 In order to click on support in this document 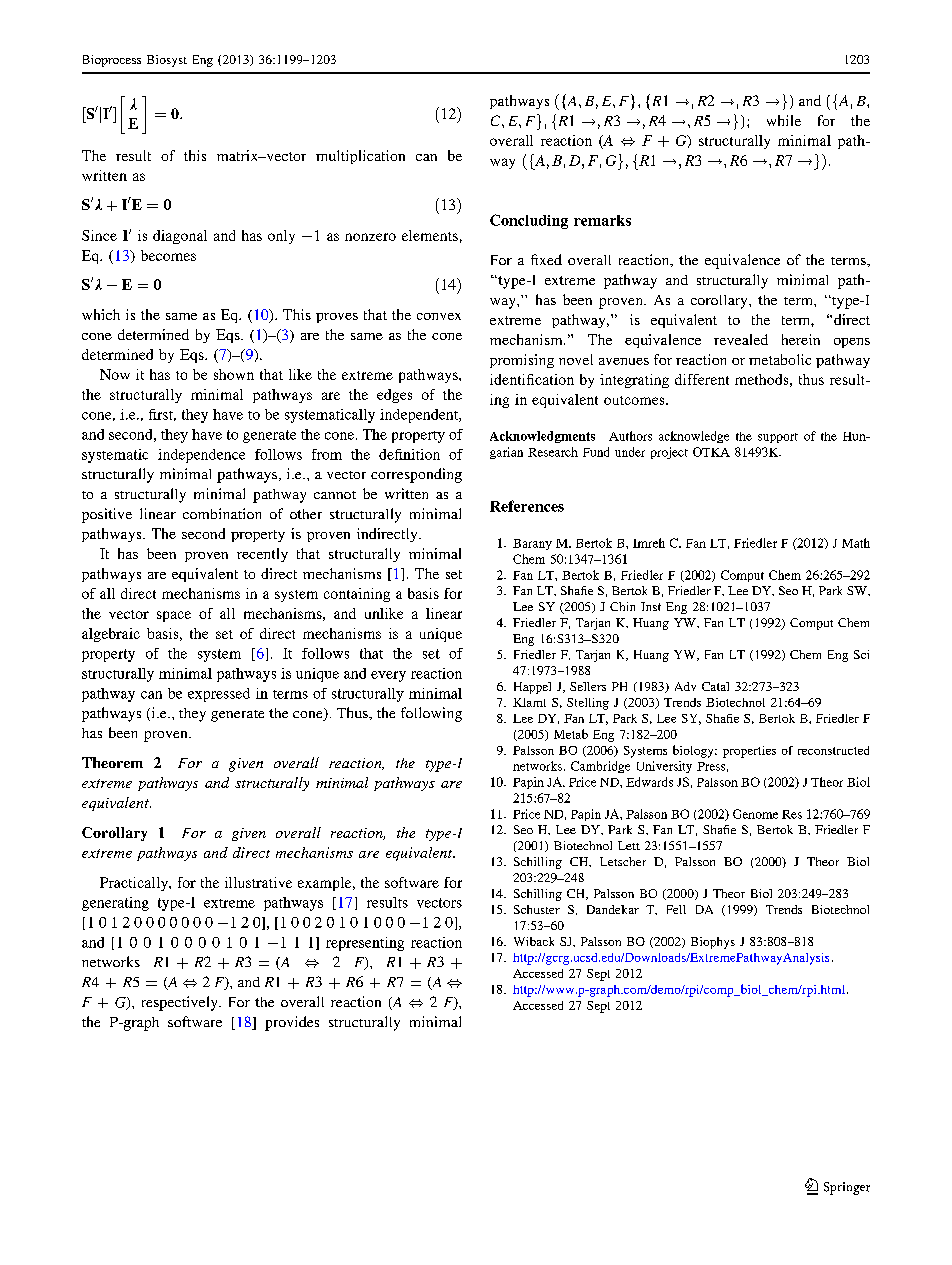, I will do `click(778, 438)`.
